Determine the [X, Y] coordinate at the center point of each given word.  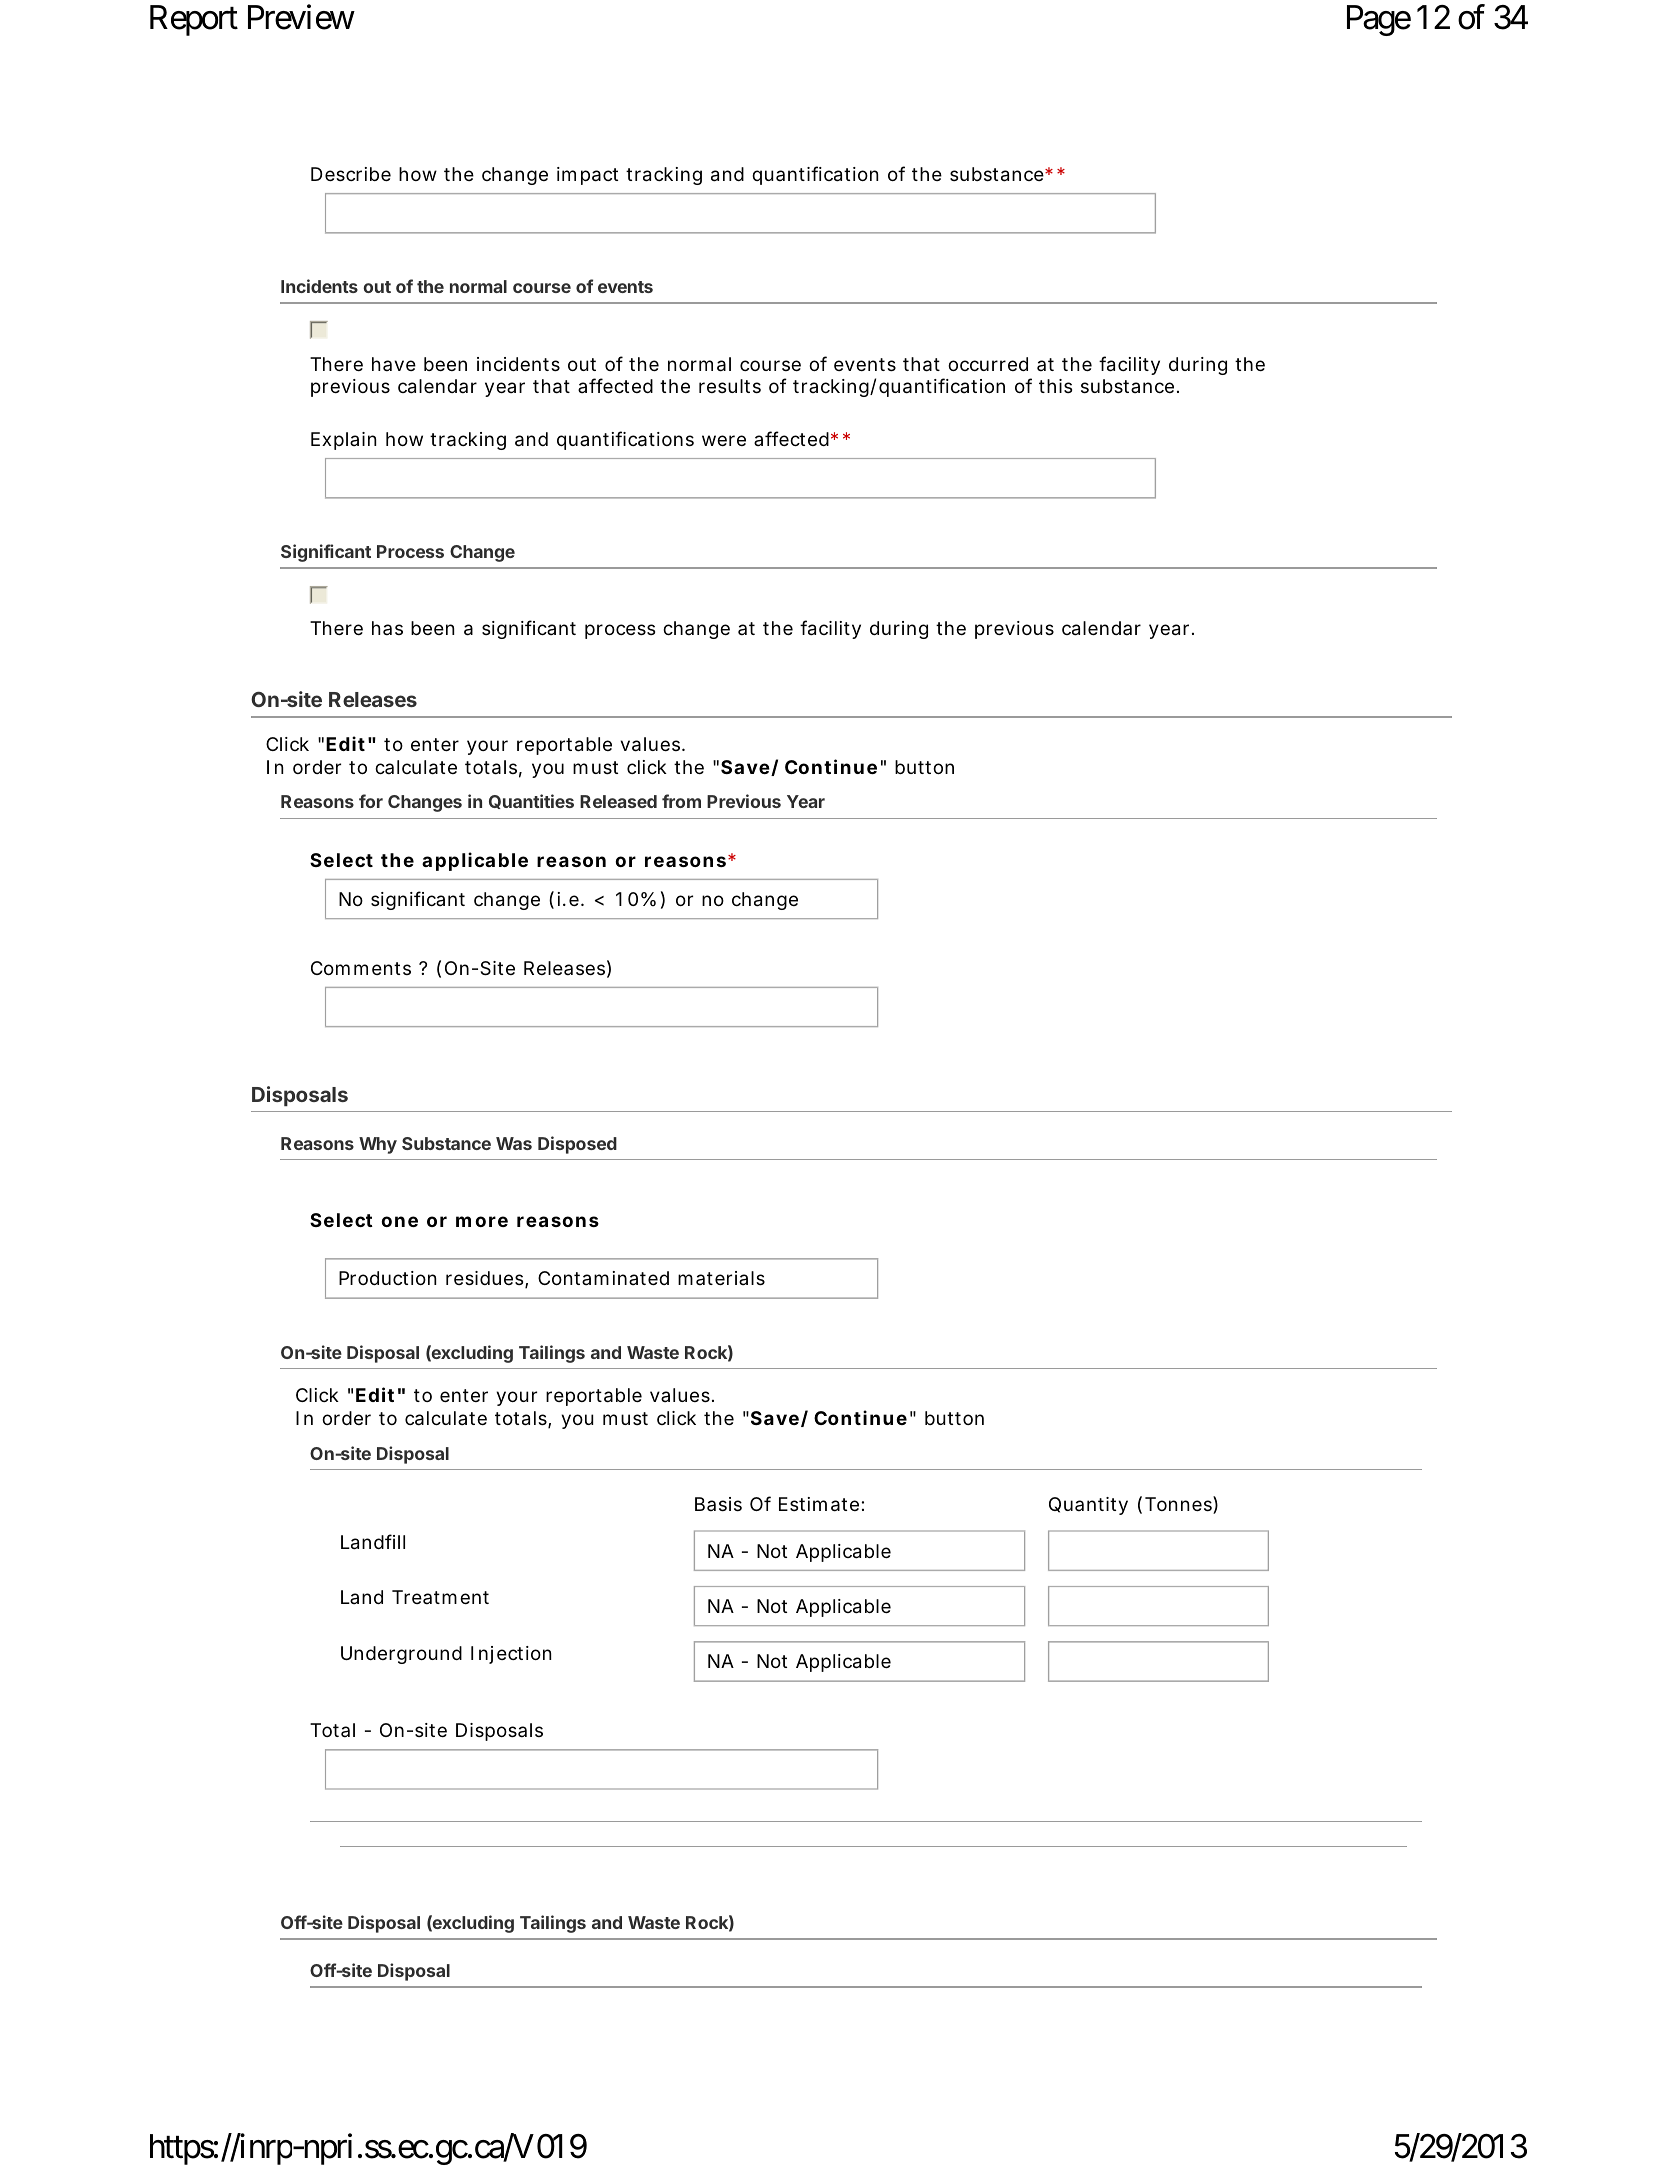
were [724, 440]
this [1055, 386]
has [387, 628]
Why [378, 1145]
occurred [988, 364]
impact [587, 176]
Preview [301, 17]
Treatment [440, 1597]
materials [721, 1278]
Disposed [577, 1145]
